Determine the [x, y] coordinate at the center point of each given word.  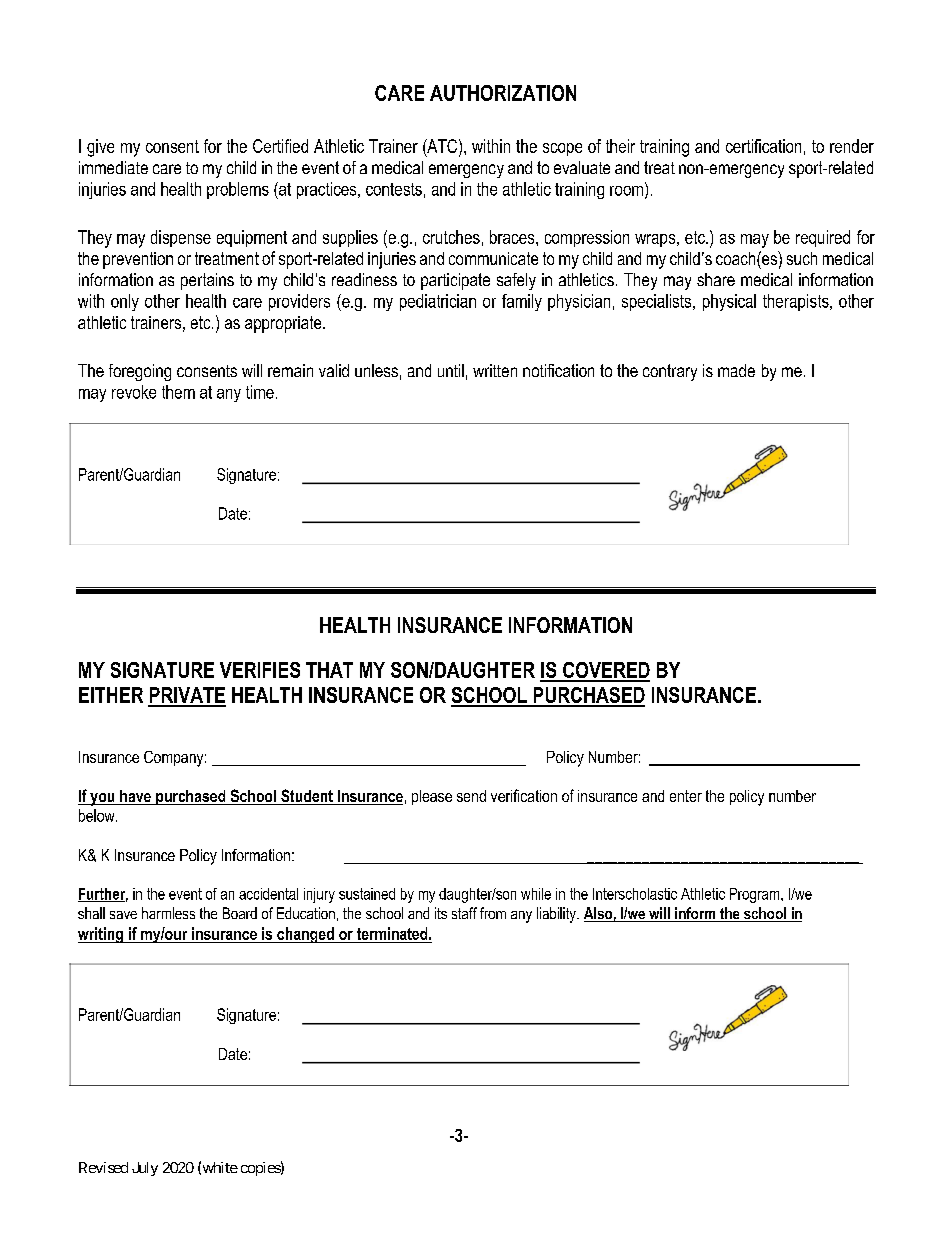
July [145, 1169]
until [451, 370]
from [493, 913]
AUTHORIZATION [503, 93]
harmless [168, 913]
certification [763, 146]
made [736, 370]
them [178, 392]
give [100, 148]
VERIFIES [260, 670]
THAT [329, 670]
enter [686, 796]
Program [756, 895]
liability [557, 915]
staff [464, 913]
